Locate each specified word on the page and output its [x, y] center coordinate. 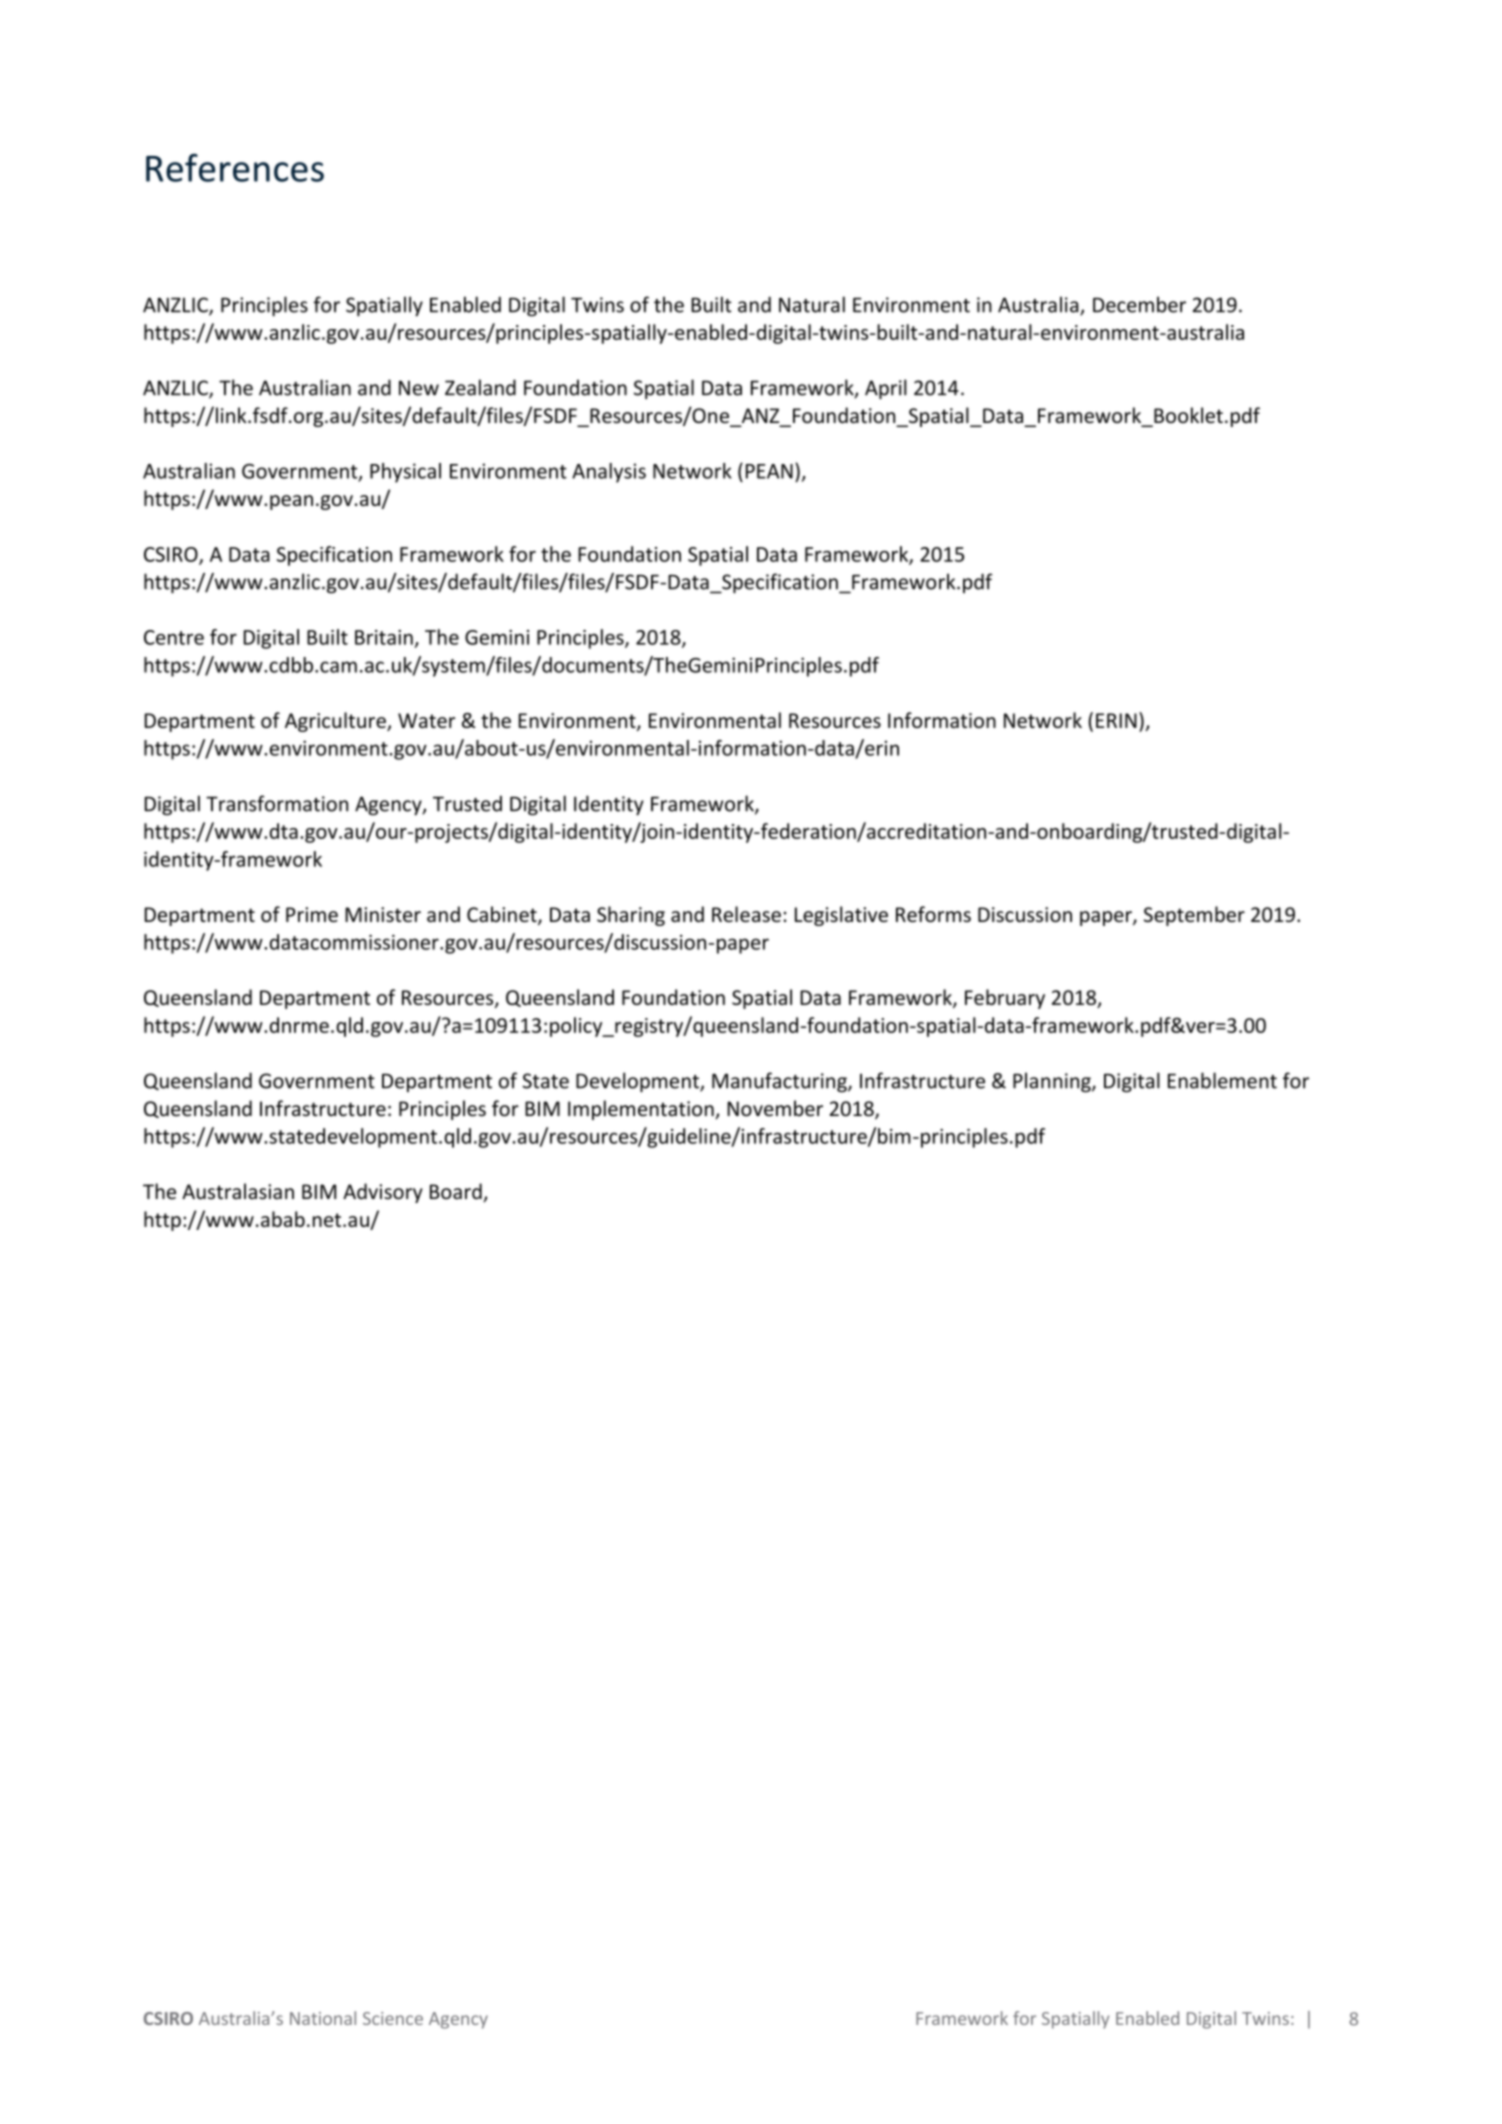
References [235, 168]
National [323, 2018]
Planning [1053, 1082]
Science [393, 2018]
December [1139, 304]
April [886, 389]
